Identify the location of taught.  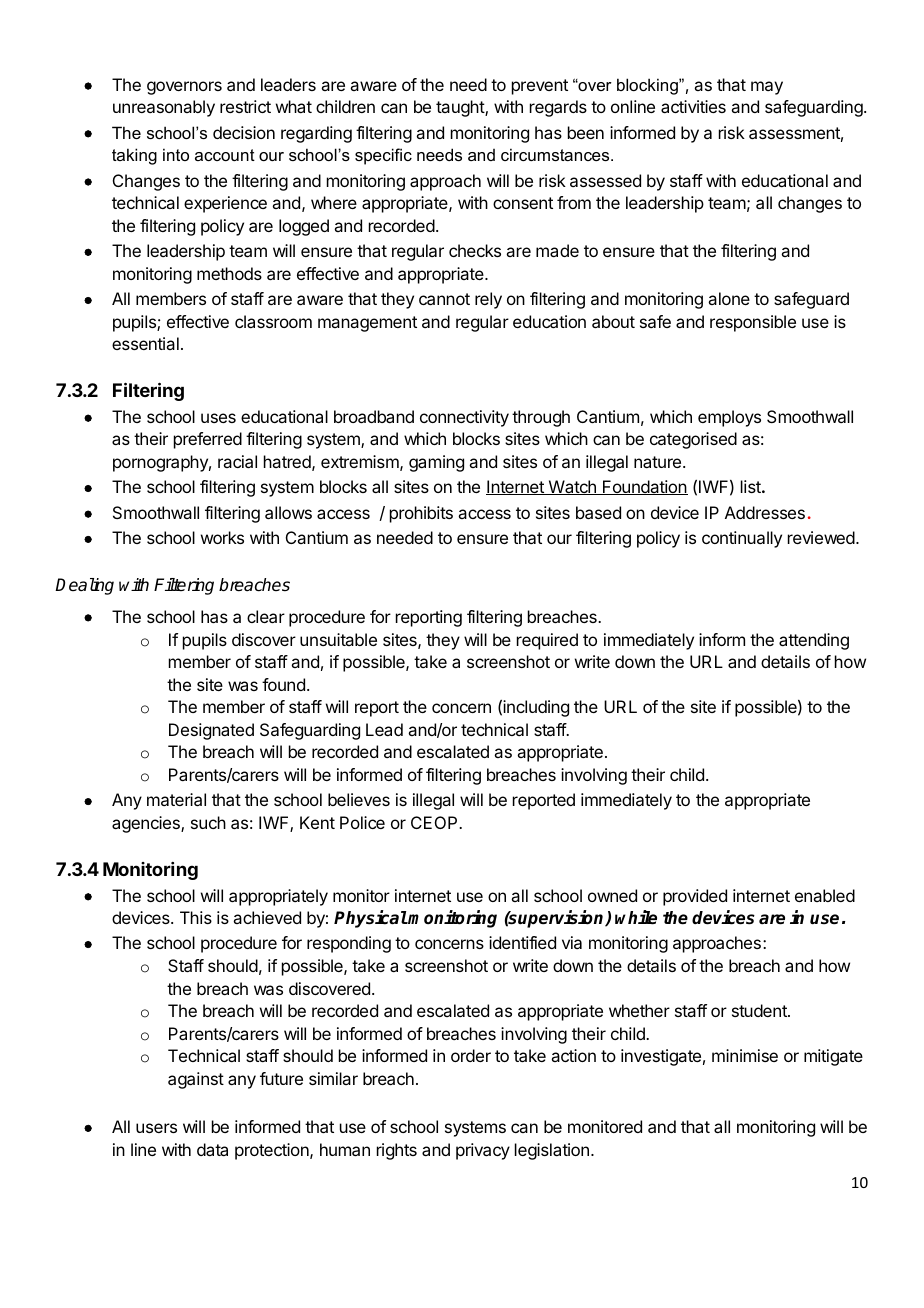
(461, 108).
